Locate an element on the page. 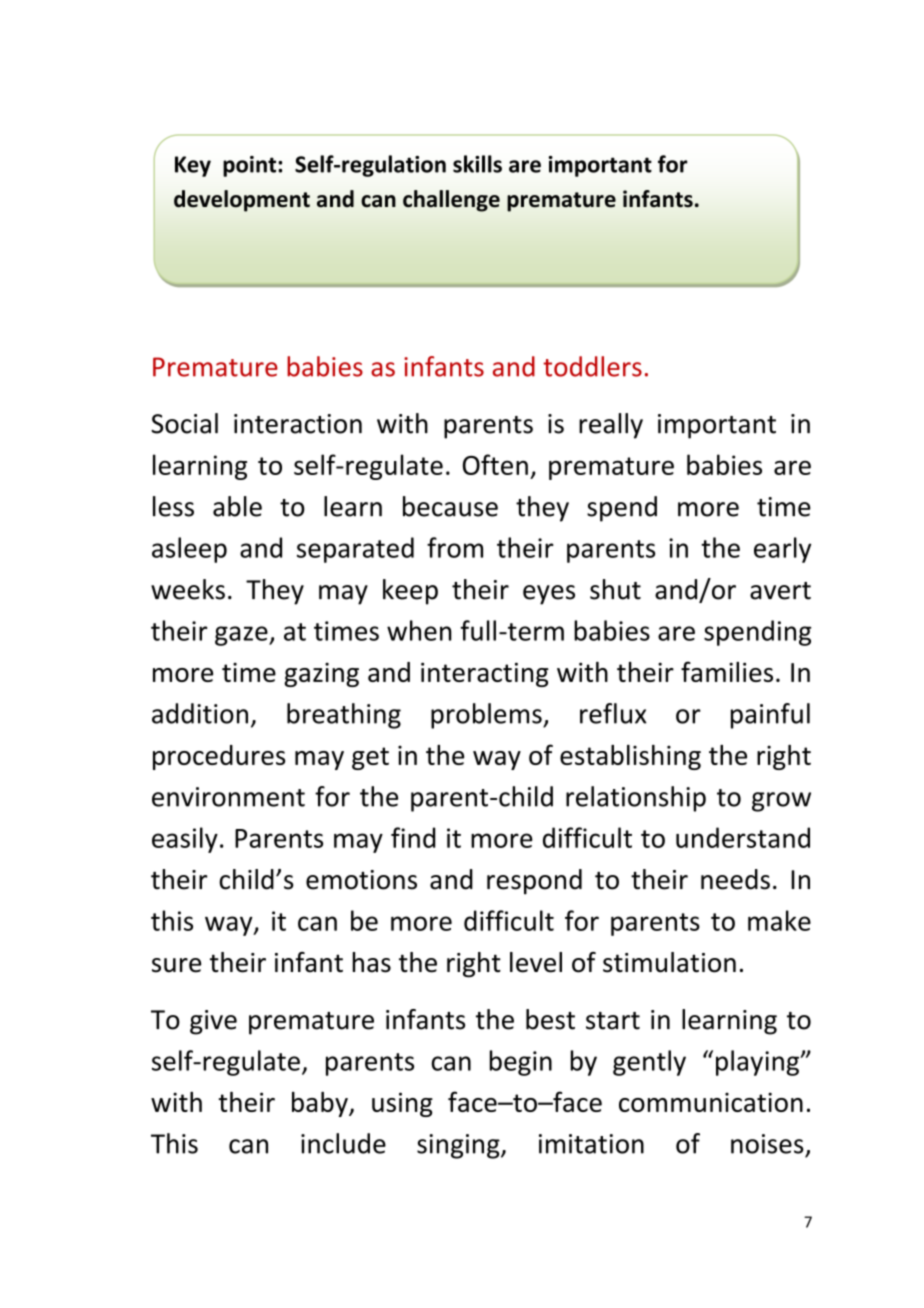 This page has height=1308, width=924. challenge is located at coordinates (451, 201).
